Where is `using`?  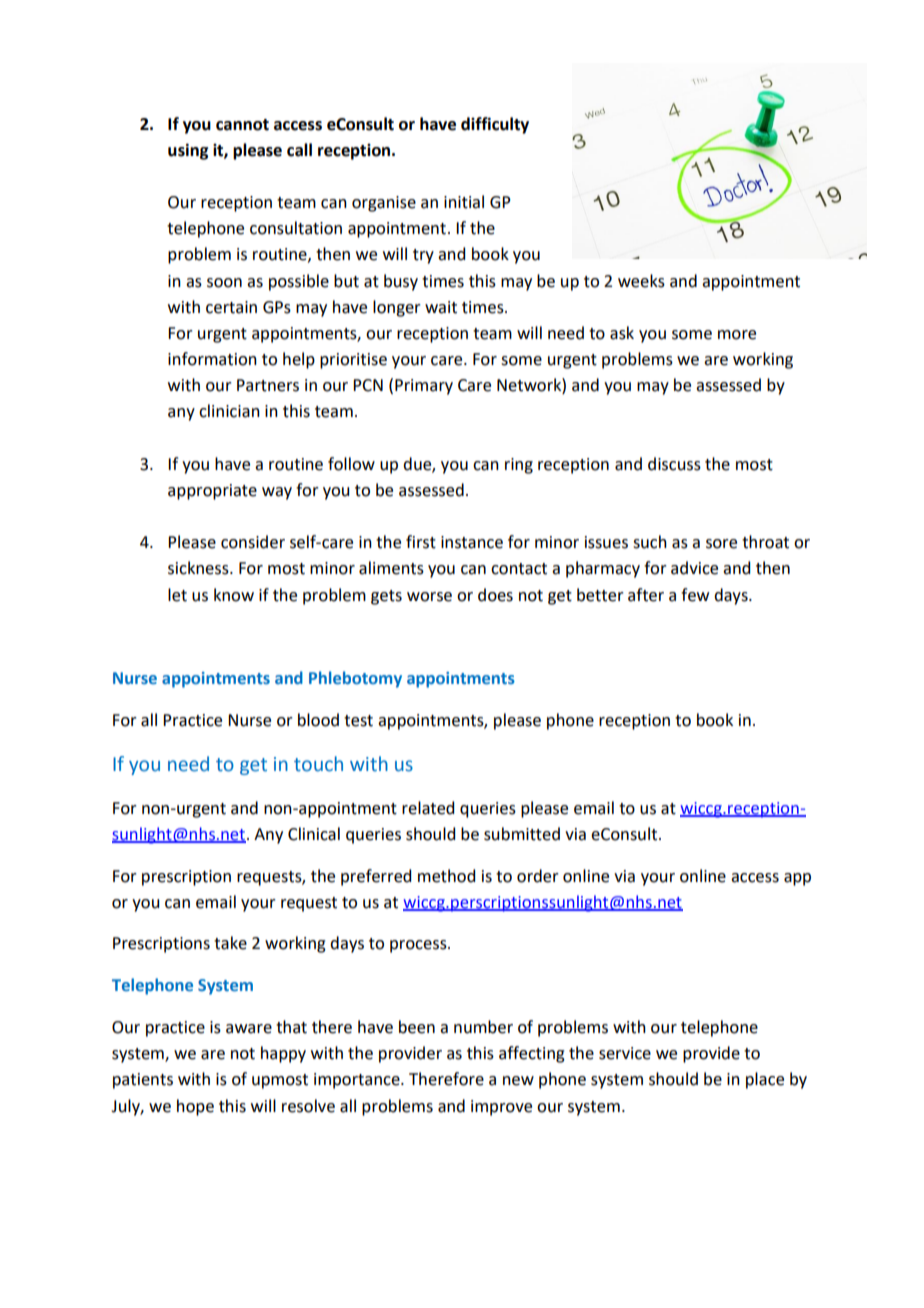 using is located at coordinates (188, 151).
